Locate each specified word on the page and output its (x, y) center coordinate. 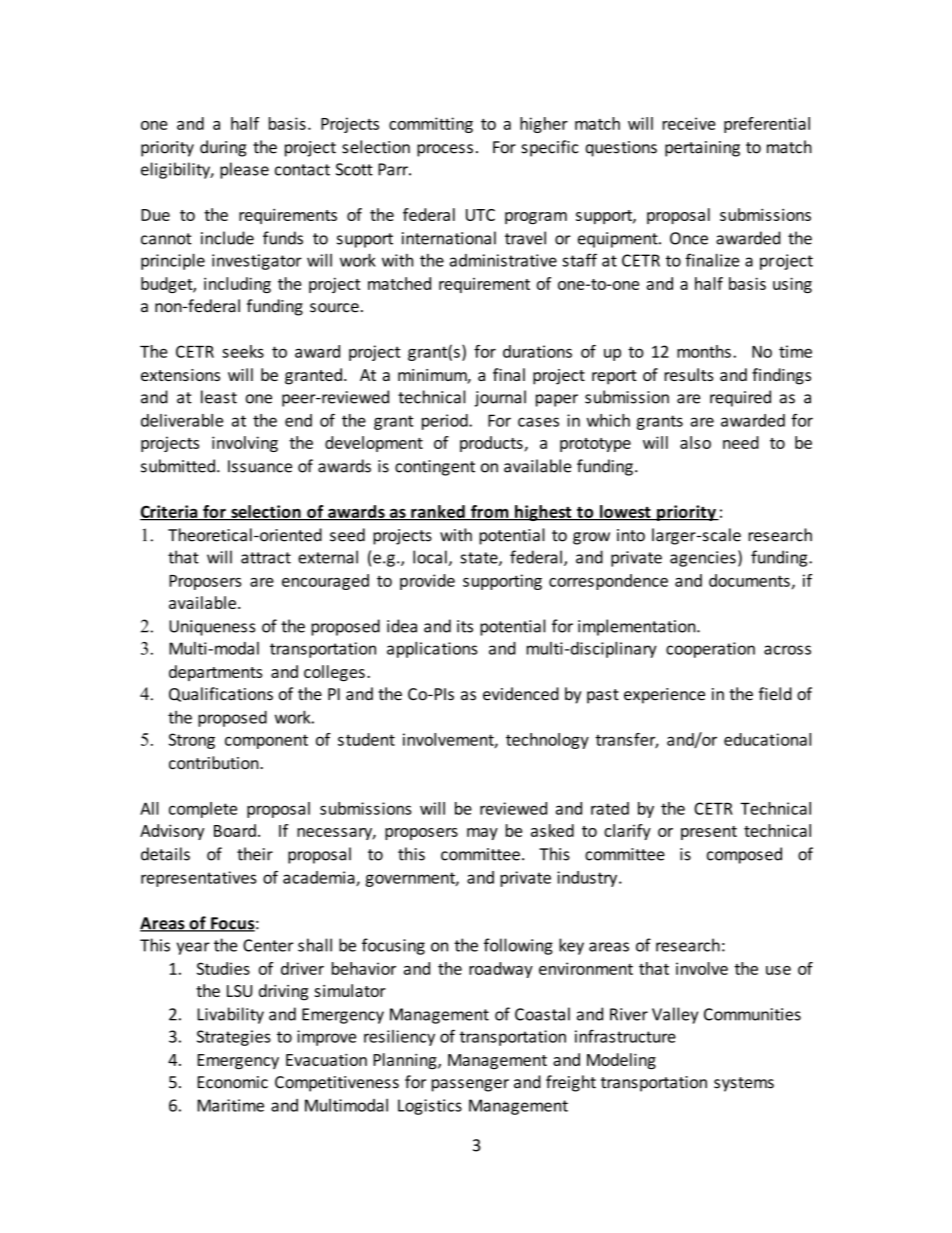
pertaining (702, 149)
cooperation (710, 650)
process (445, 150)
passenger (470, 1085)
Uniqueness (212, 628)
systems (744, 1084)
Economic (232, 1082)
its (465, 626)
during (223, 148)
